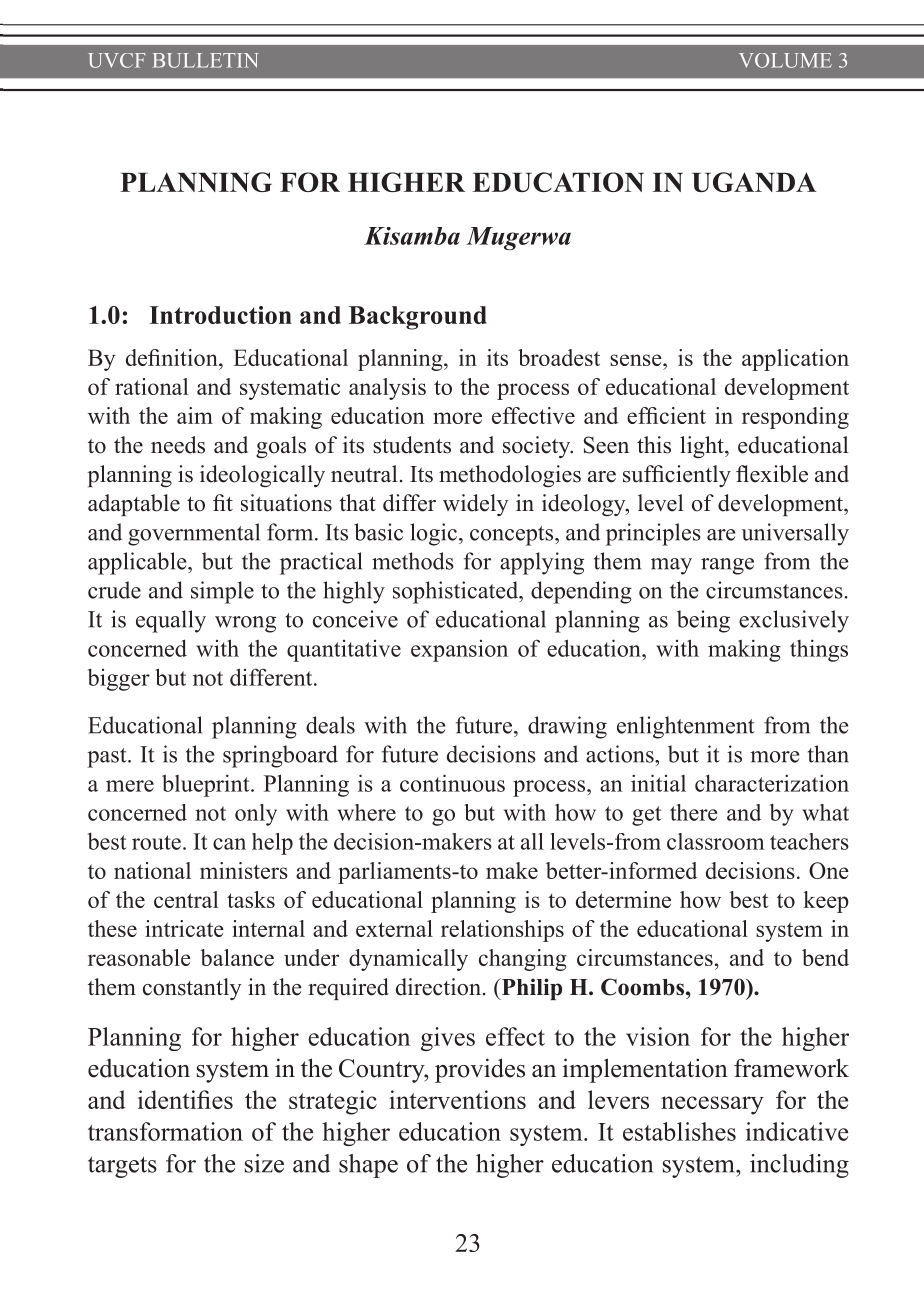 Image resolution: width=924 pixels, height=1311 pixels. What do you see at coordinates (785, 60) in the page?
I see `VOLUME` at bounding box center [785, 60].
